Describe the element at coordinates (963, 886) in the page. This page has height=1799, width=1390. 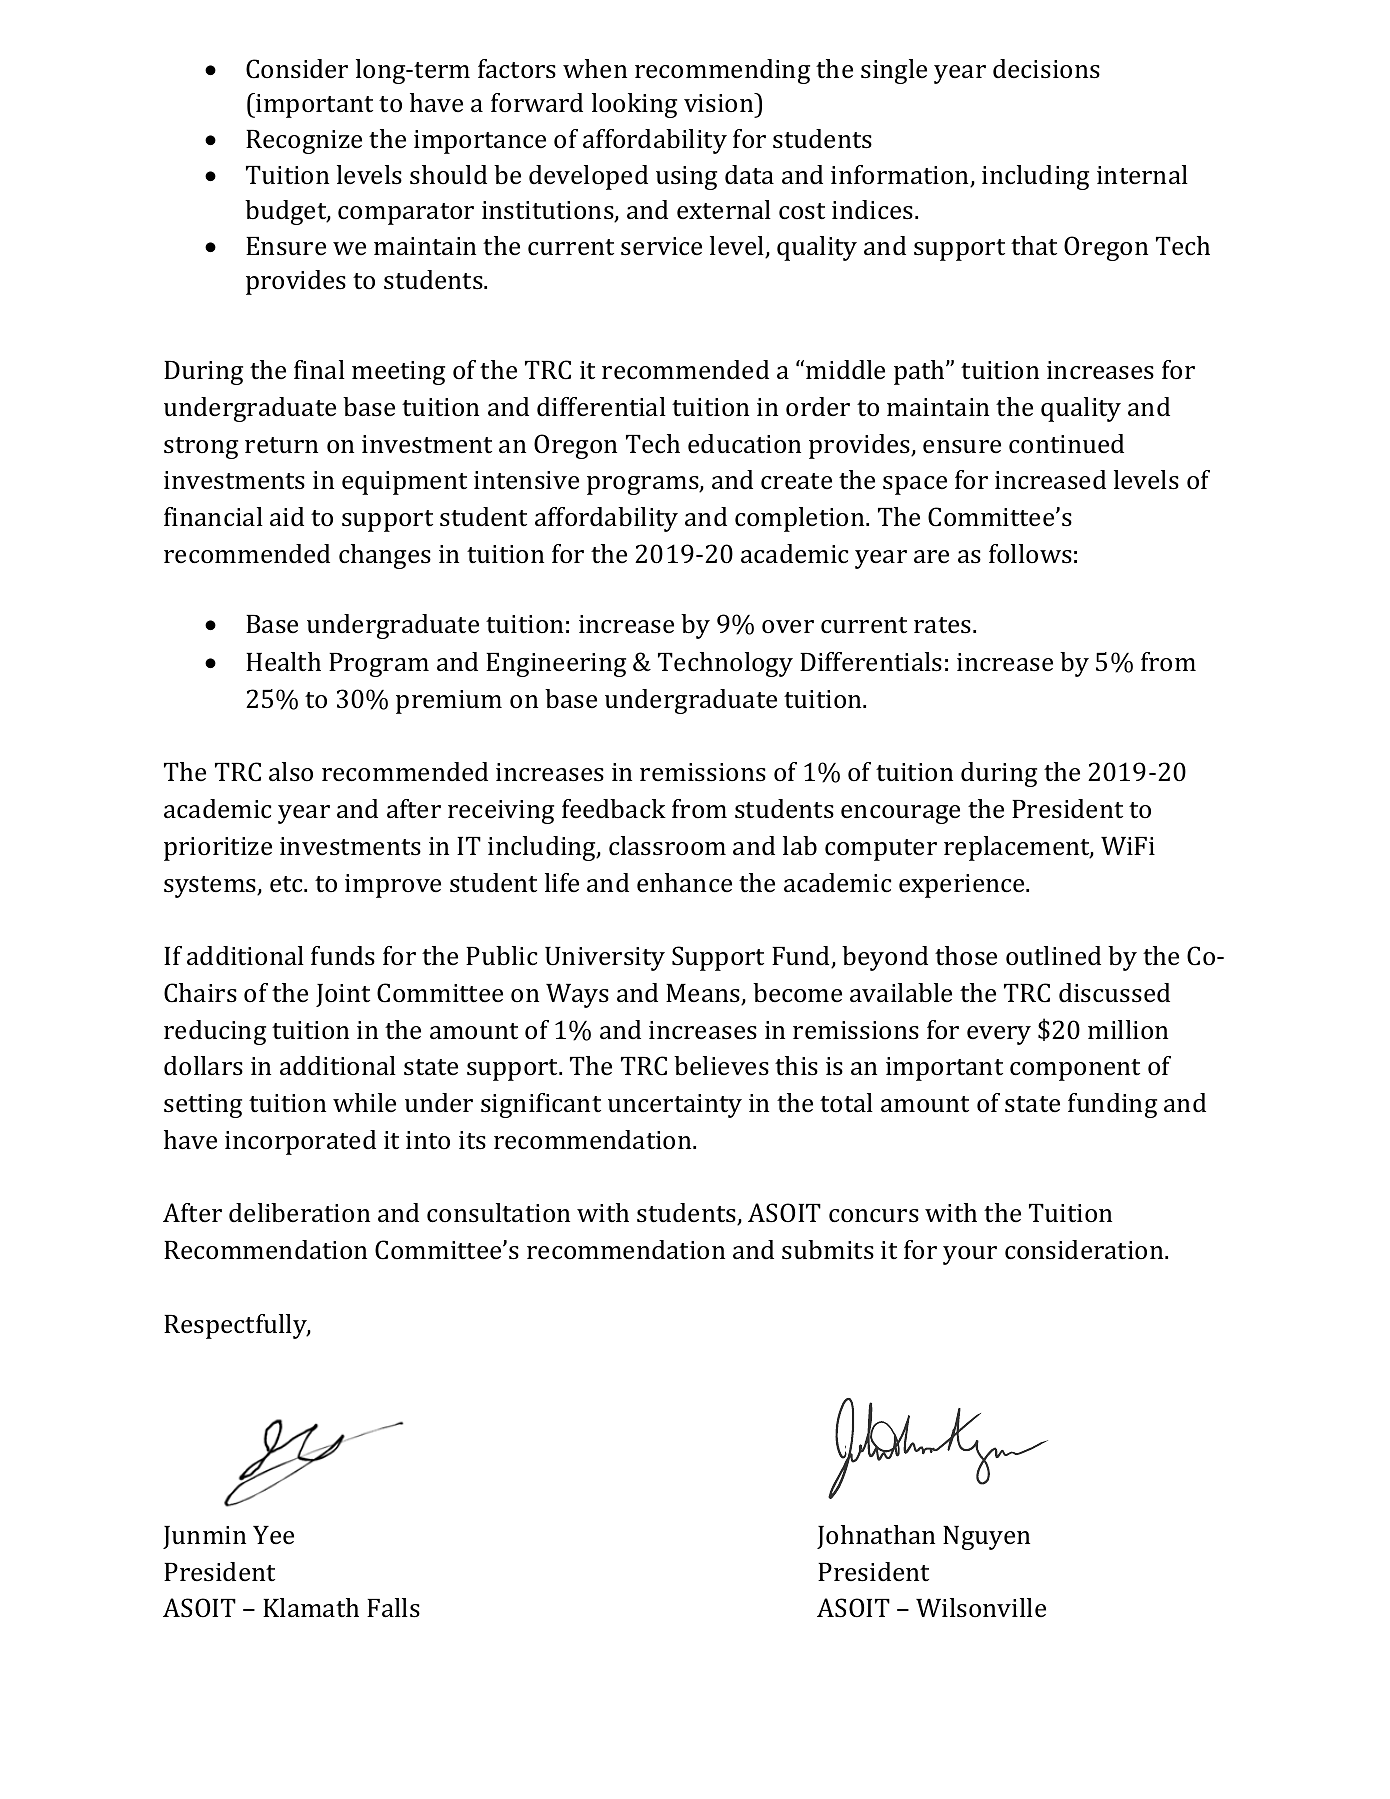
I see `experience` at that location.
